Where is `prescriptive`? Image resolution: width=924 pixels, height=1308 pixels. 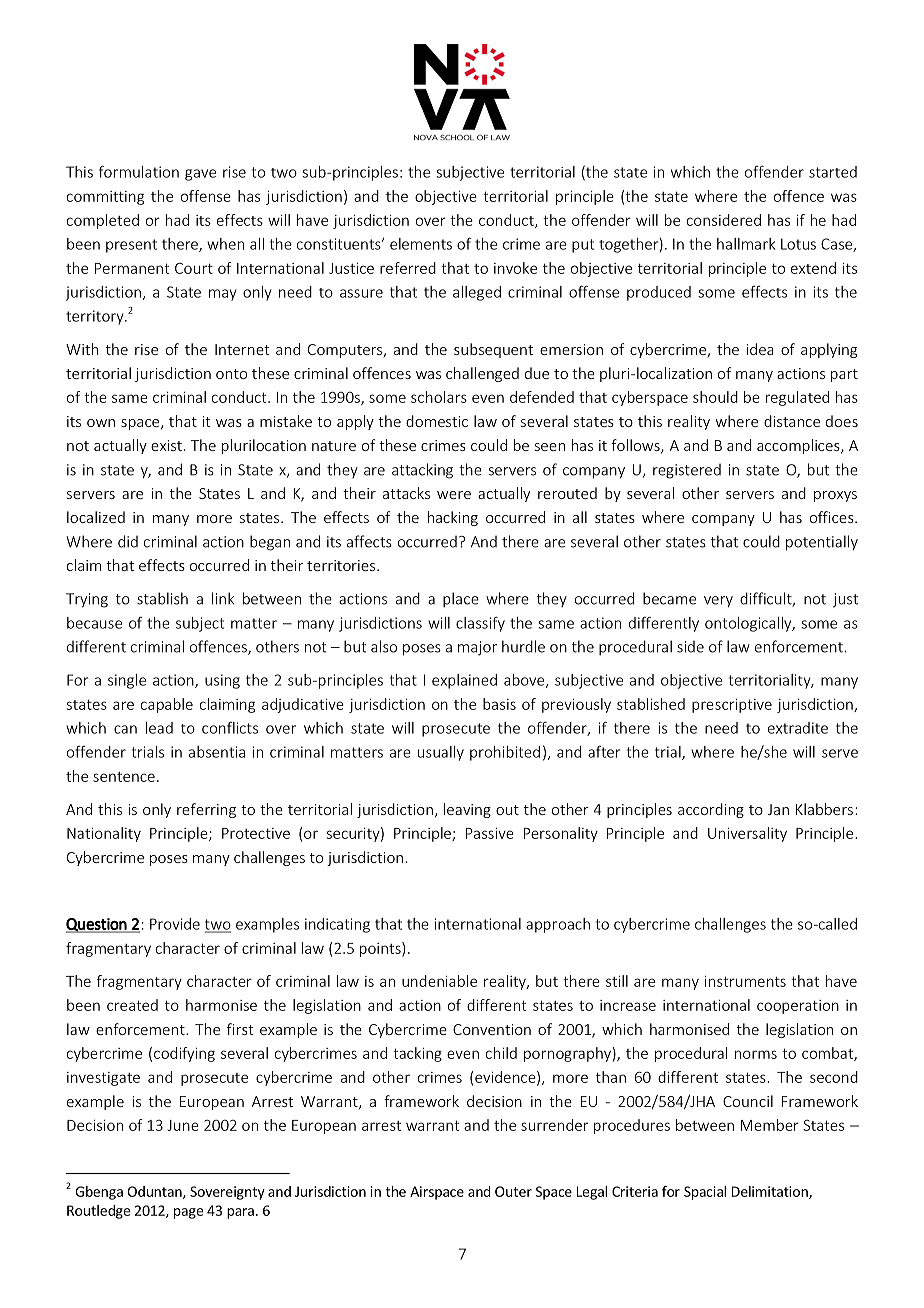
prescriptive is located at coordinates (732, 706).
